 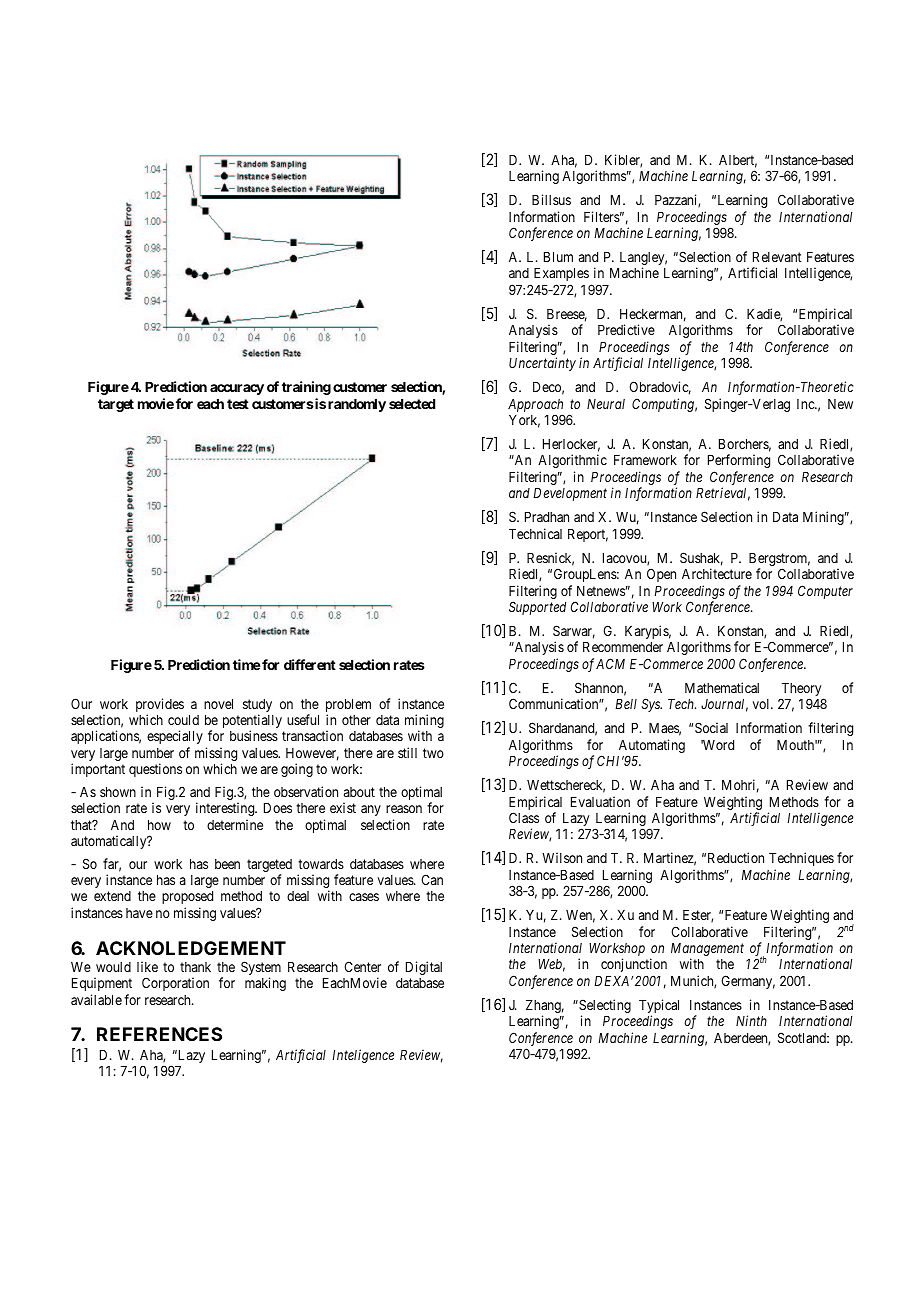 What do you see at coordinates (238, 404) in the screenshot?
I see `test` at bounding box center [238, 404].
